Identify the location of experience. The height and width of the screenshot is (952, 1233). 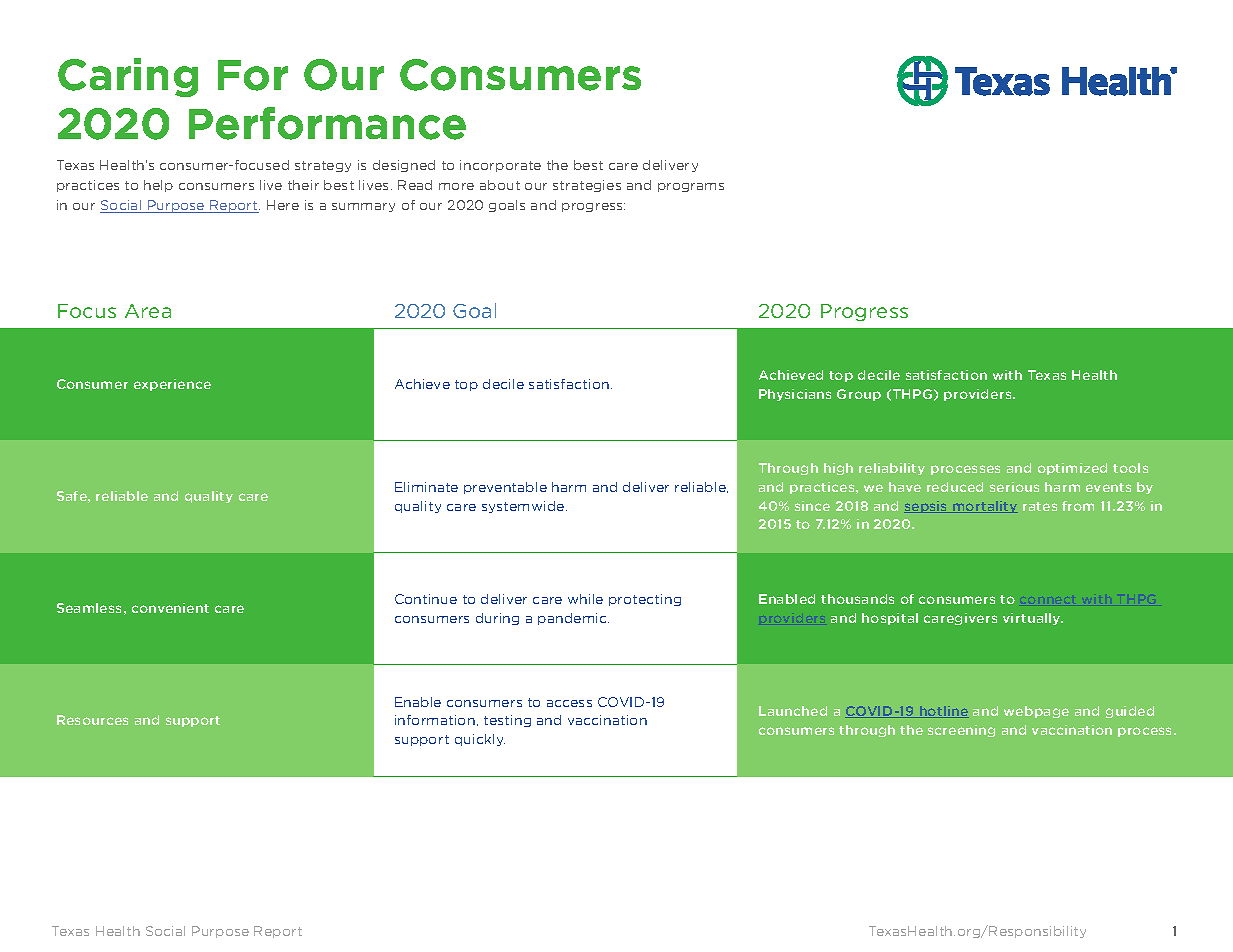
(172, 385).
